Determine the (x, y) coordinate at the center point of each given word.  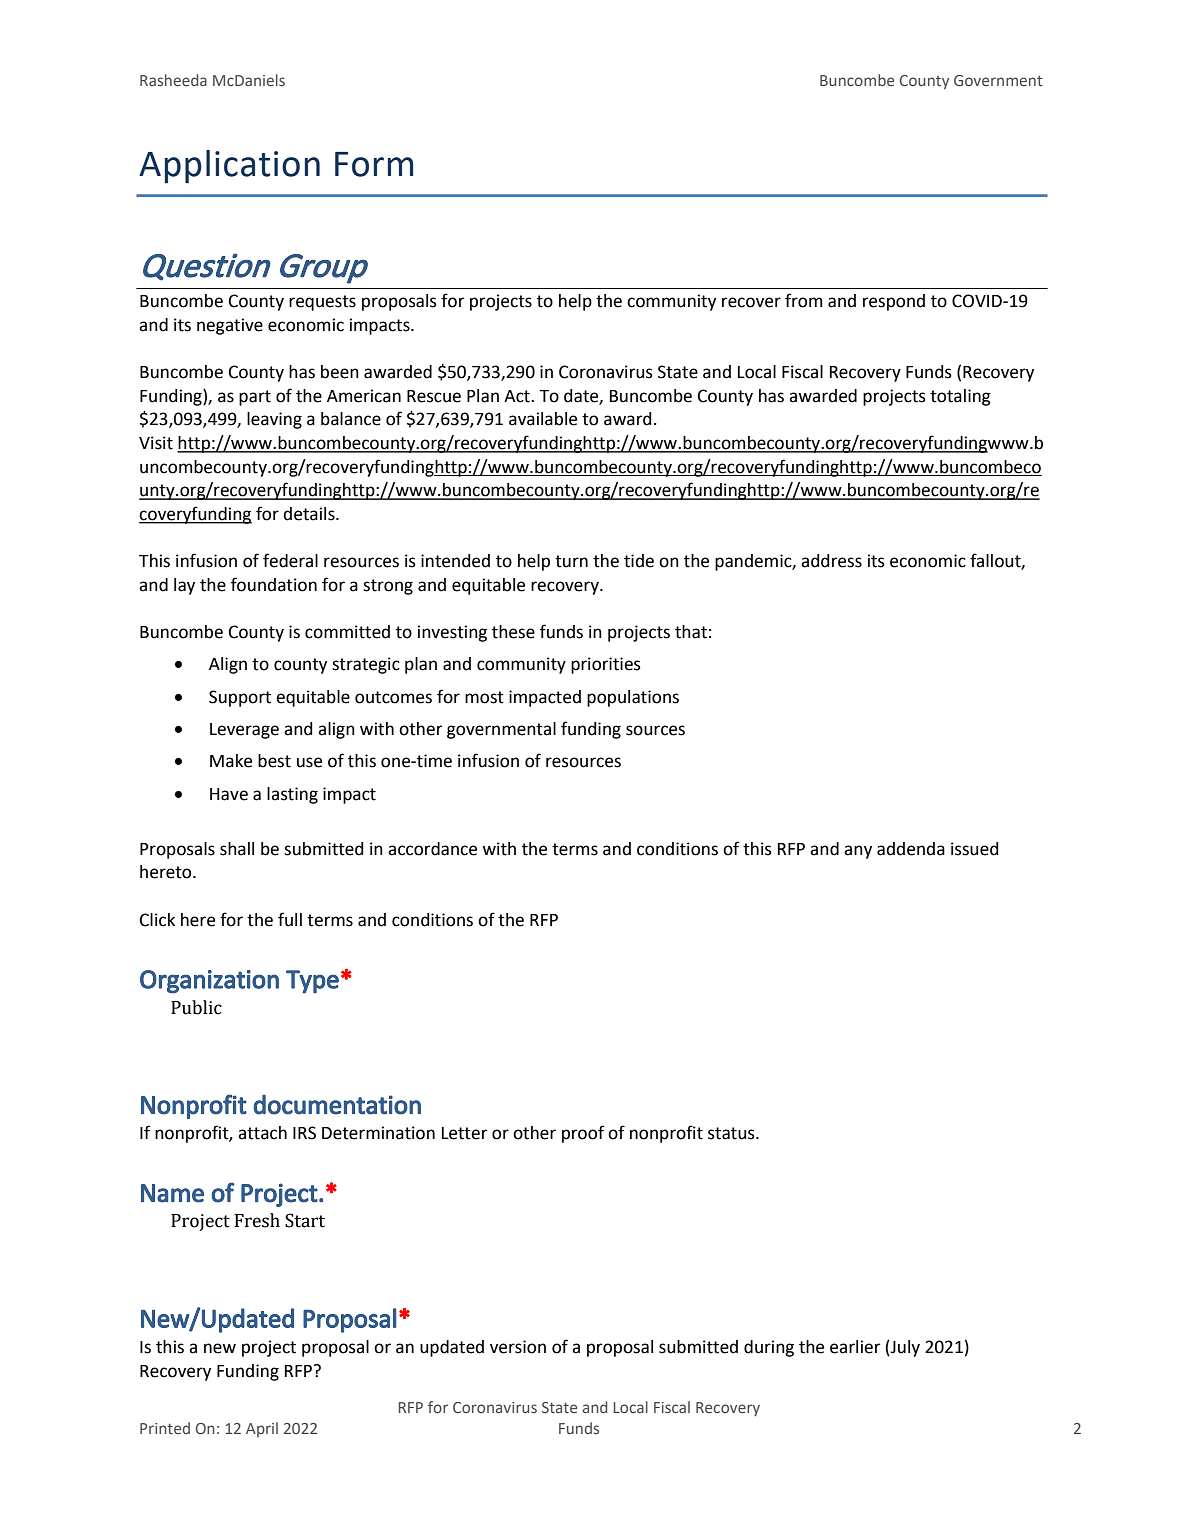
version (518, 1347)
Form (374, 164)
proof (583, 1134)
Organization (209, 982)
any (858, 852)
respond (894, 302)
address (831, 561)
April (262, 1429)
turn (571, 561)
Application (229, 167)
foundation (274, 584)
